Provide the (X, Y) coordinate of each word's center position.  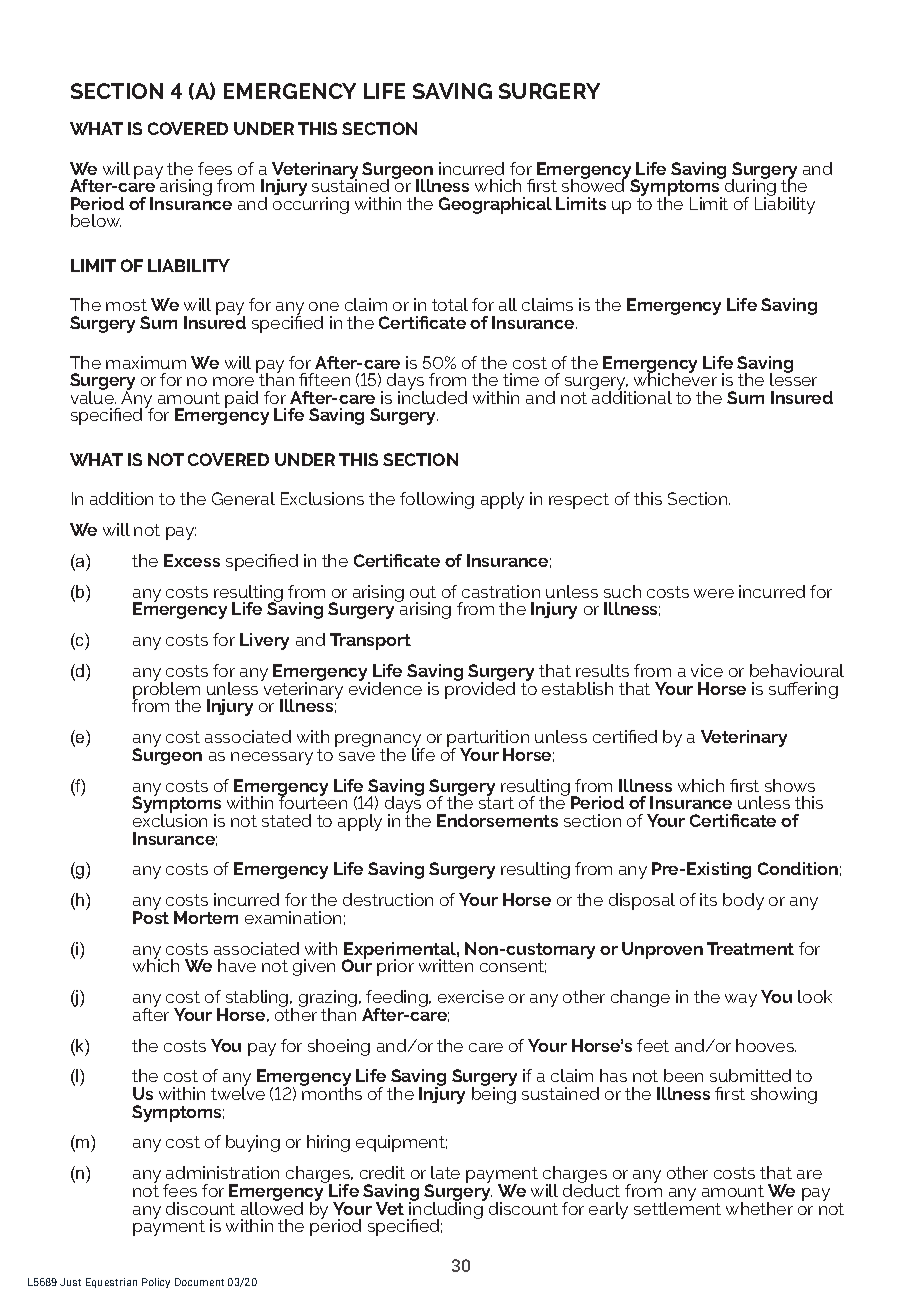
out (423, 592)
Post (151, 916)
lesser (793, 378)
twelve (238, 1092)
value (93, 396)
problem (166, 690)
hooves (766, 1045)
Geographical (495, 205)
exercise (471, 996)
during (749, 188)
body (743, 901)
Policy (156, 1283)
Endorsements (497, 820)
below (96, 220)
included (432, 396)
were (714, 593)
